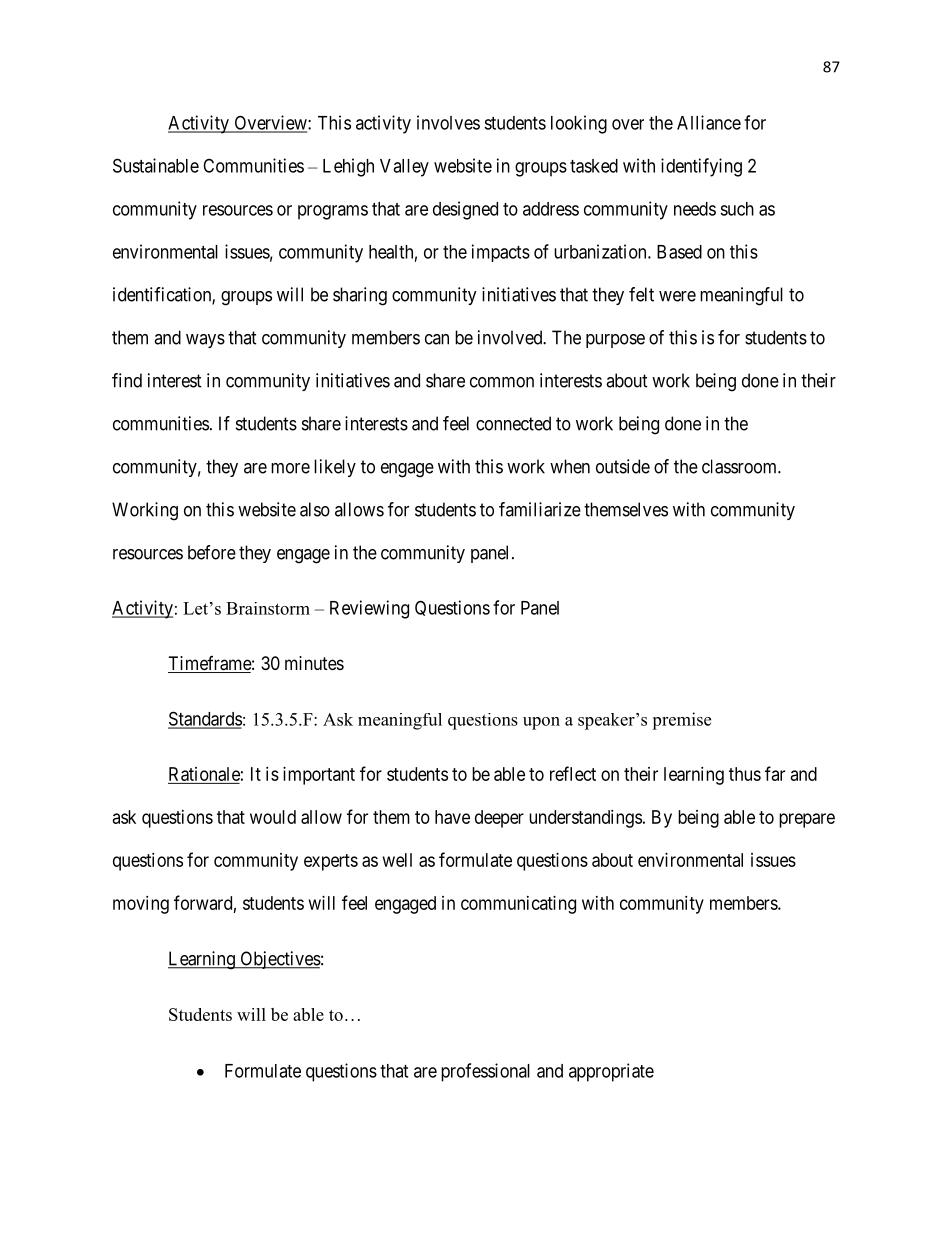 The image size is (952, 1233). Describe the element at coordinates (369, 609) in the image. I see `Reviewing` at that location.
